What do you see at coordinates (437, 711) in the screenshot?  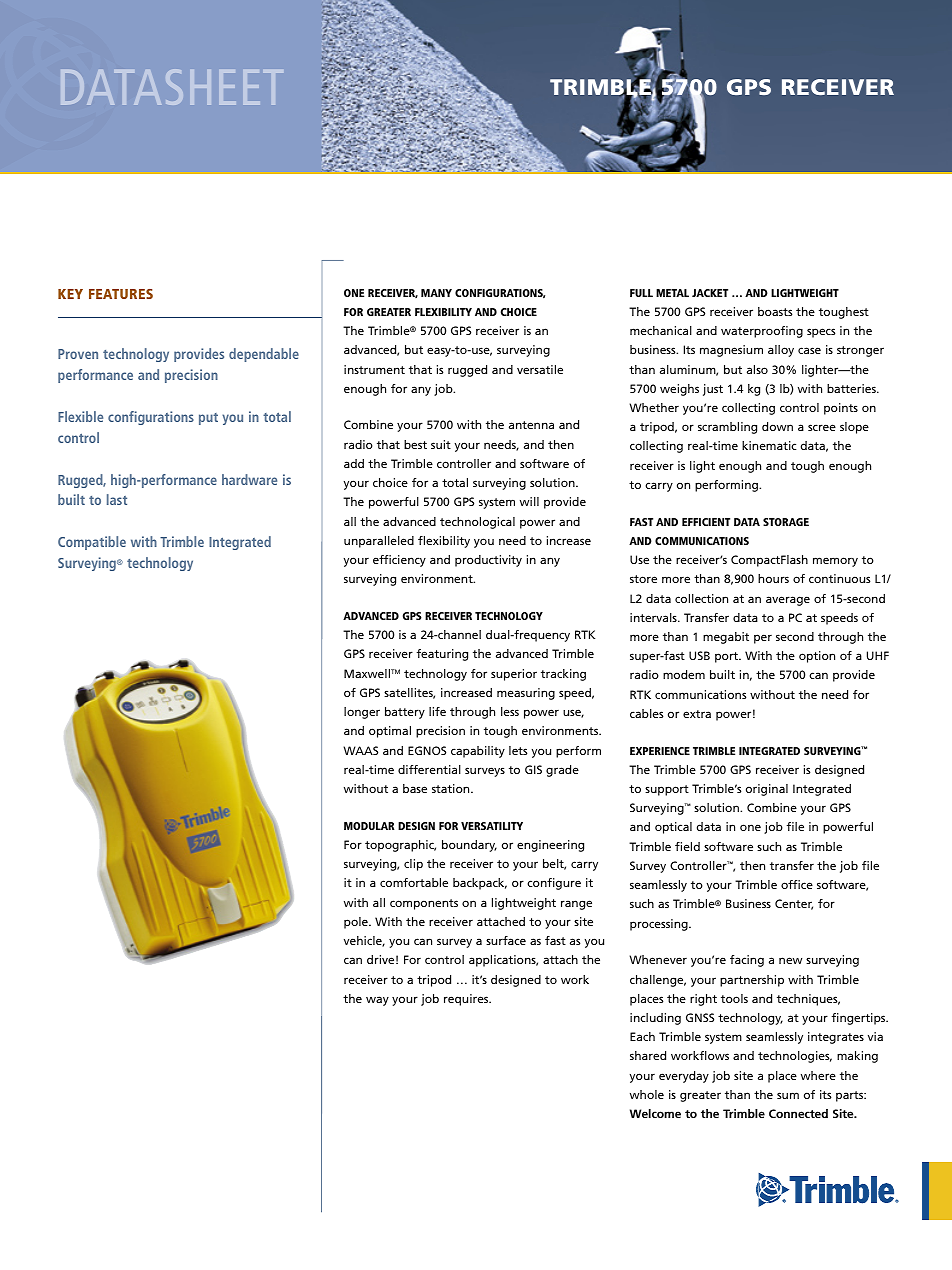 I see `life` at bounding box center [437, 711].
